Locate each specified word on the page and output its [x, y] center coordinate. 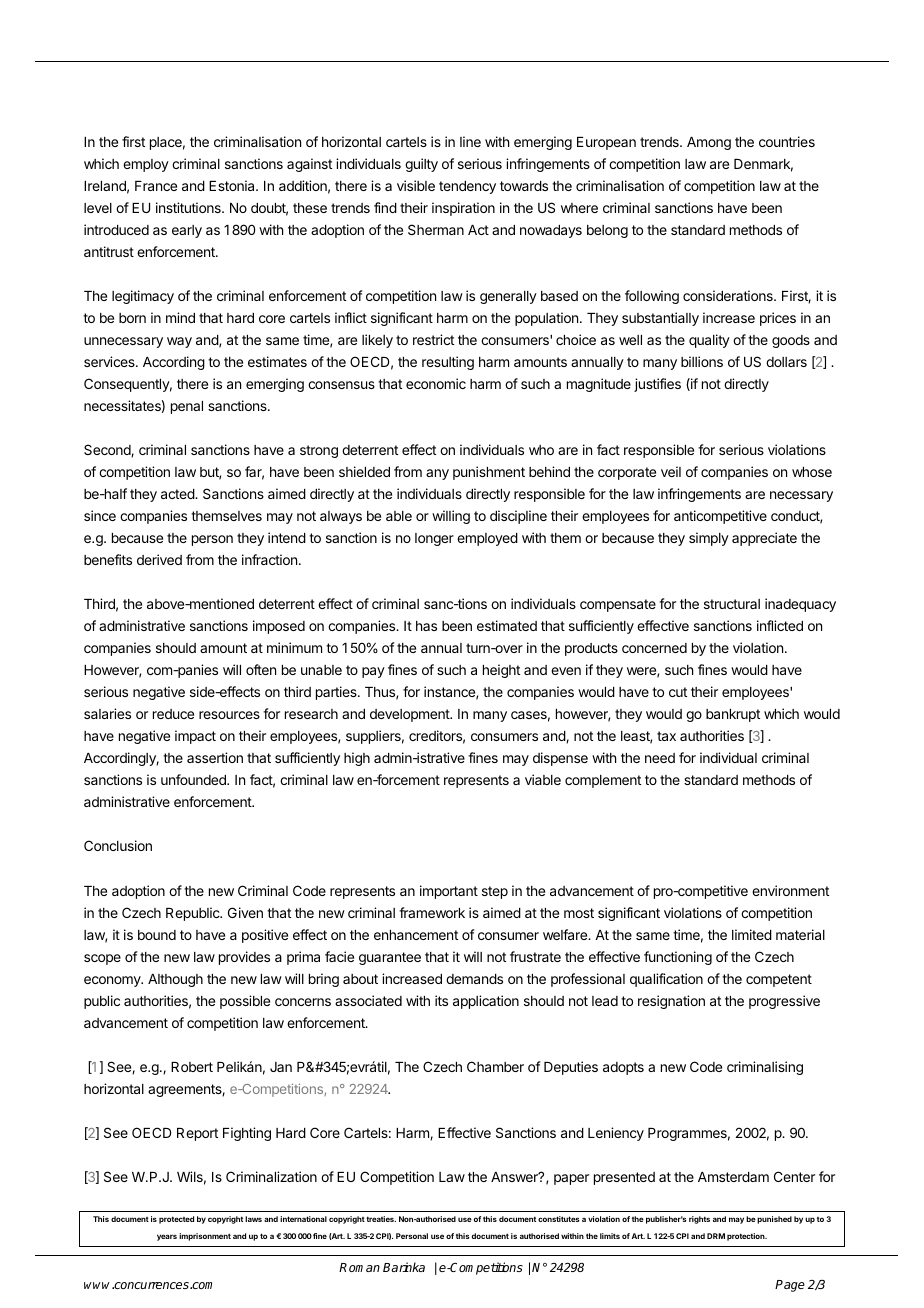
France [156, 186]
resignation [671, 1002]
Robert [192, 1067]
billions [702, 361]
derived [159, 559]
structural [732, 604]
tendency [467, 187]
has [426, 626]
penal [187, 407]
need [660, 758]
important [449, 892]
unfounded [194, 779]
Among [709, 143]
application [486, 1002]
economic [436, 383]
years [167, 1237]
